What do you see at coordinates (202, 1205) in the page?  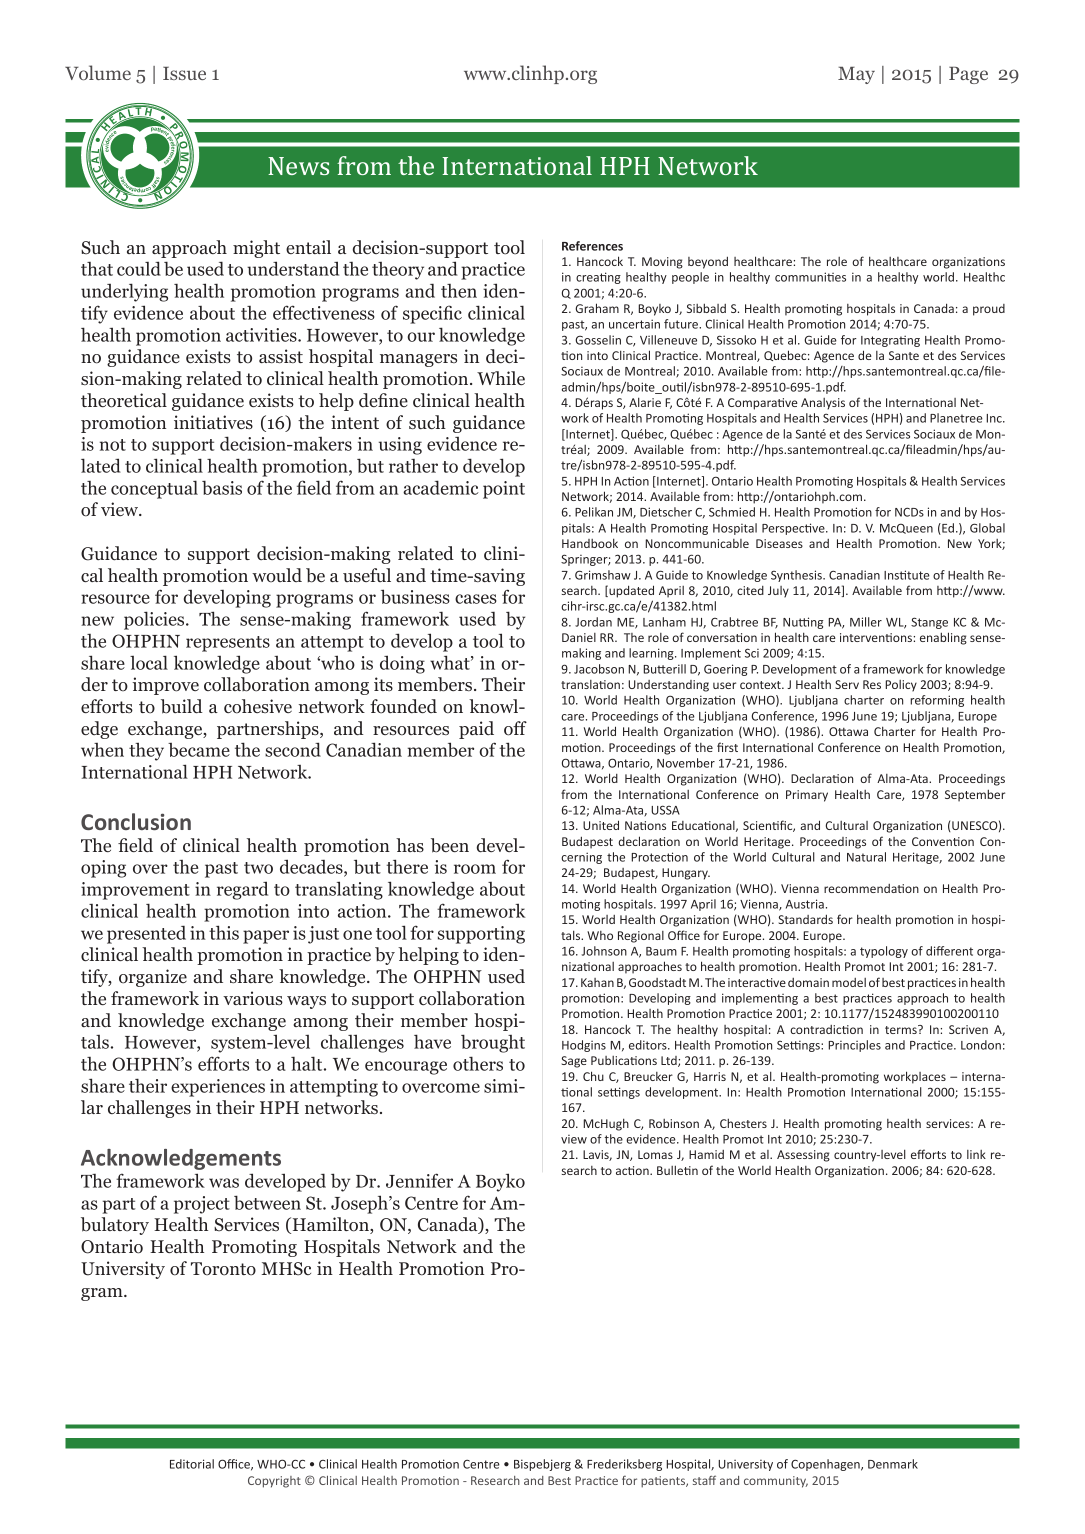 I see `project` at bounding box center [202, 1205].
